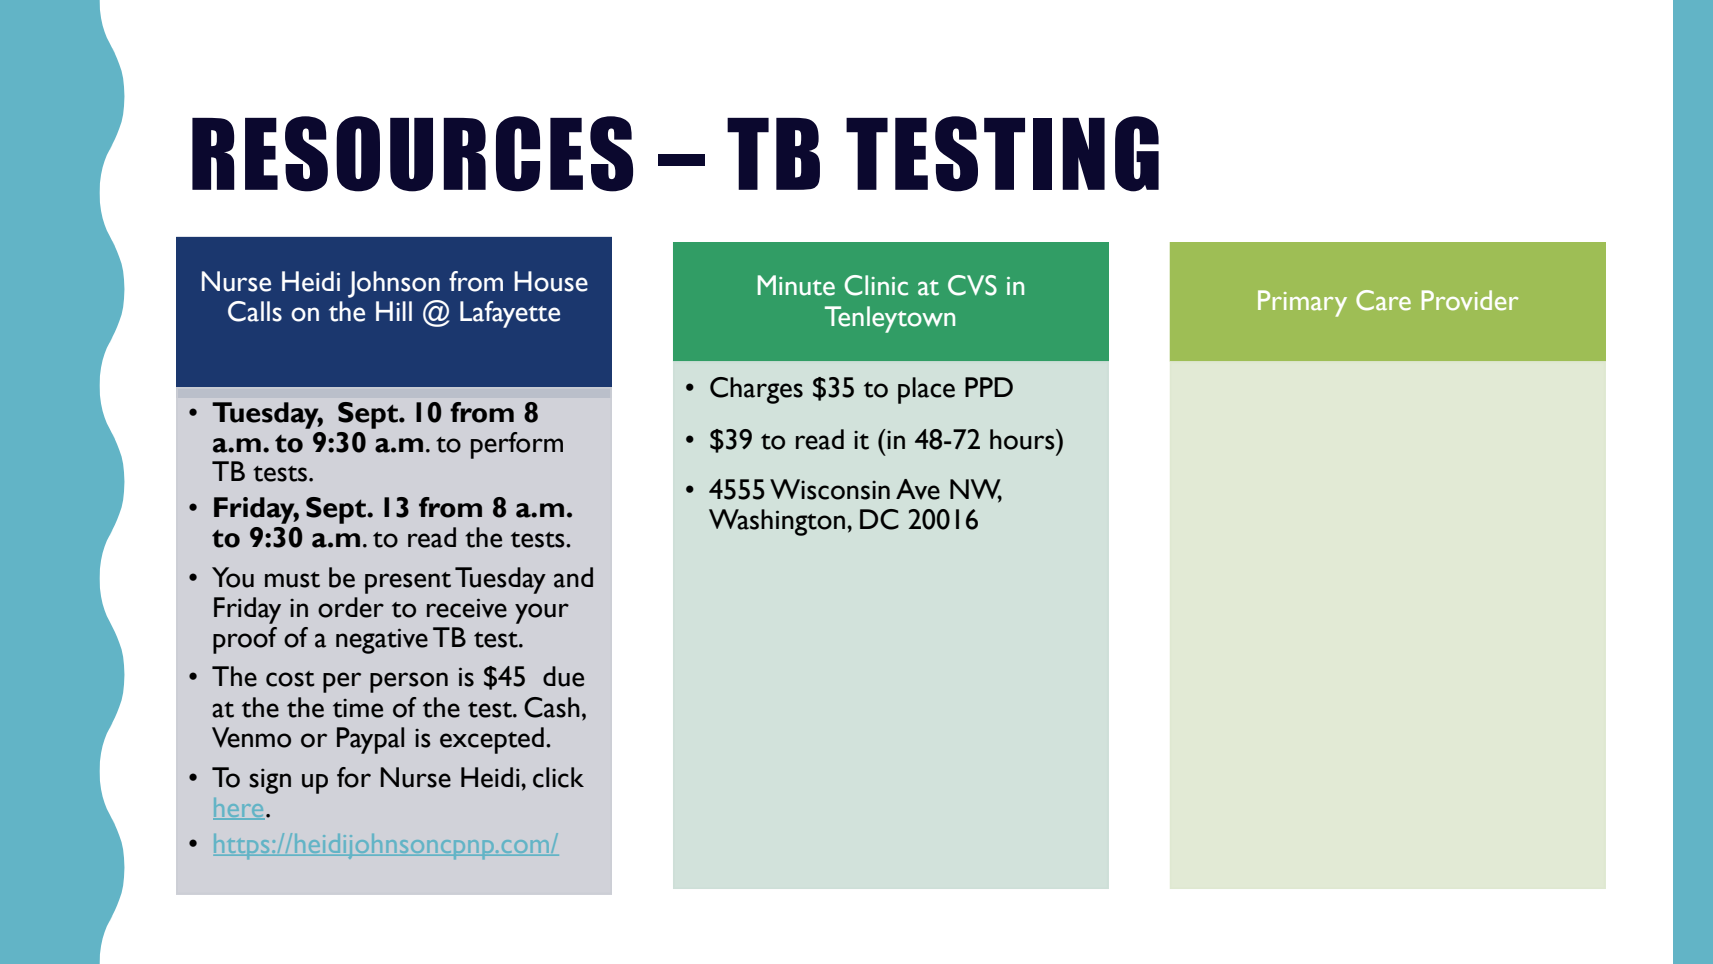 The width and height of the screenshot is (1713, 964). I want to click on Primary, so click(1302, 303).
